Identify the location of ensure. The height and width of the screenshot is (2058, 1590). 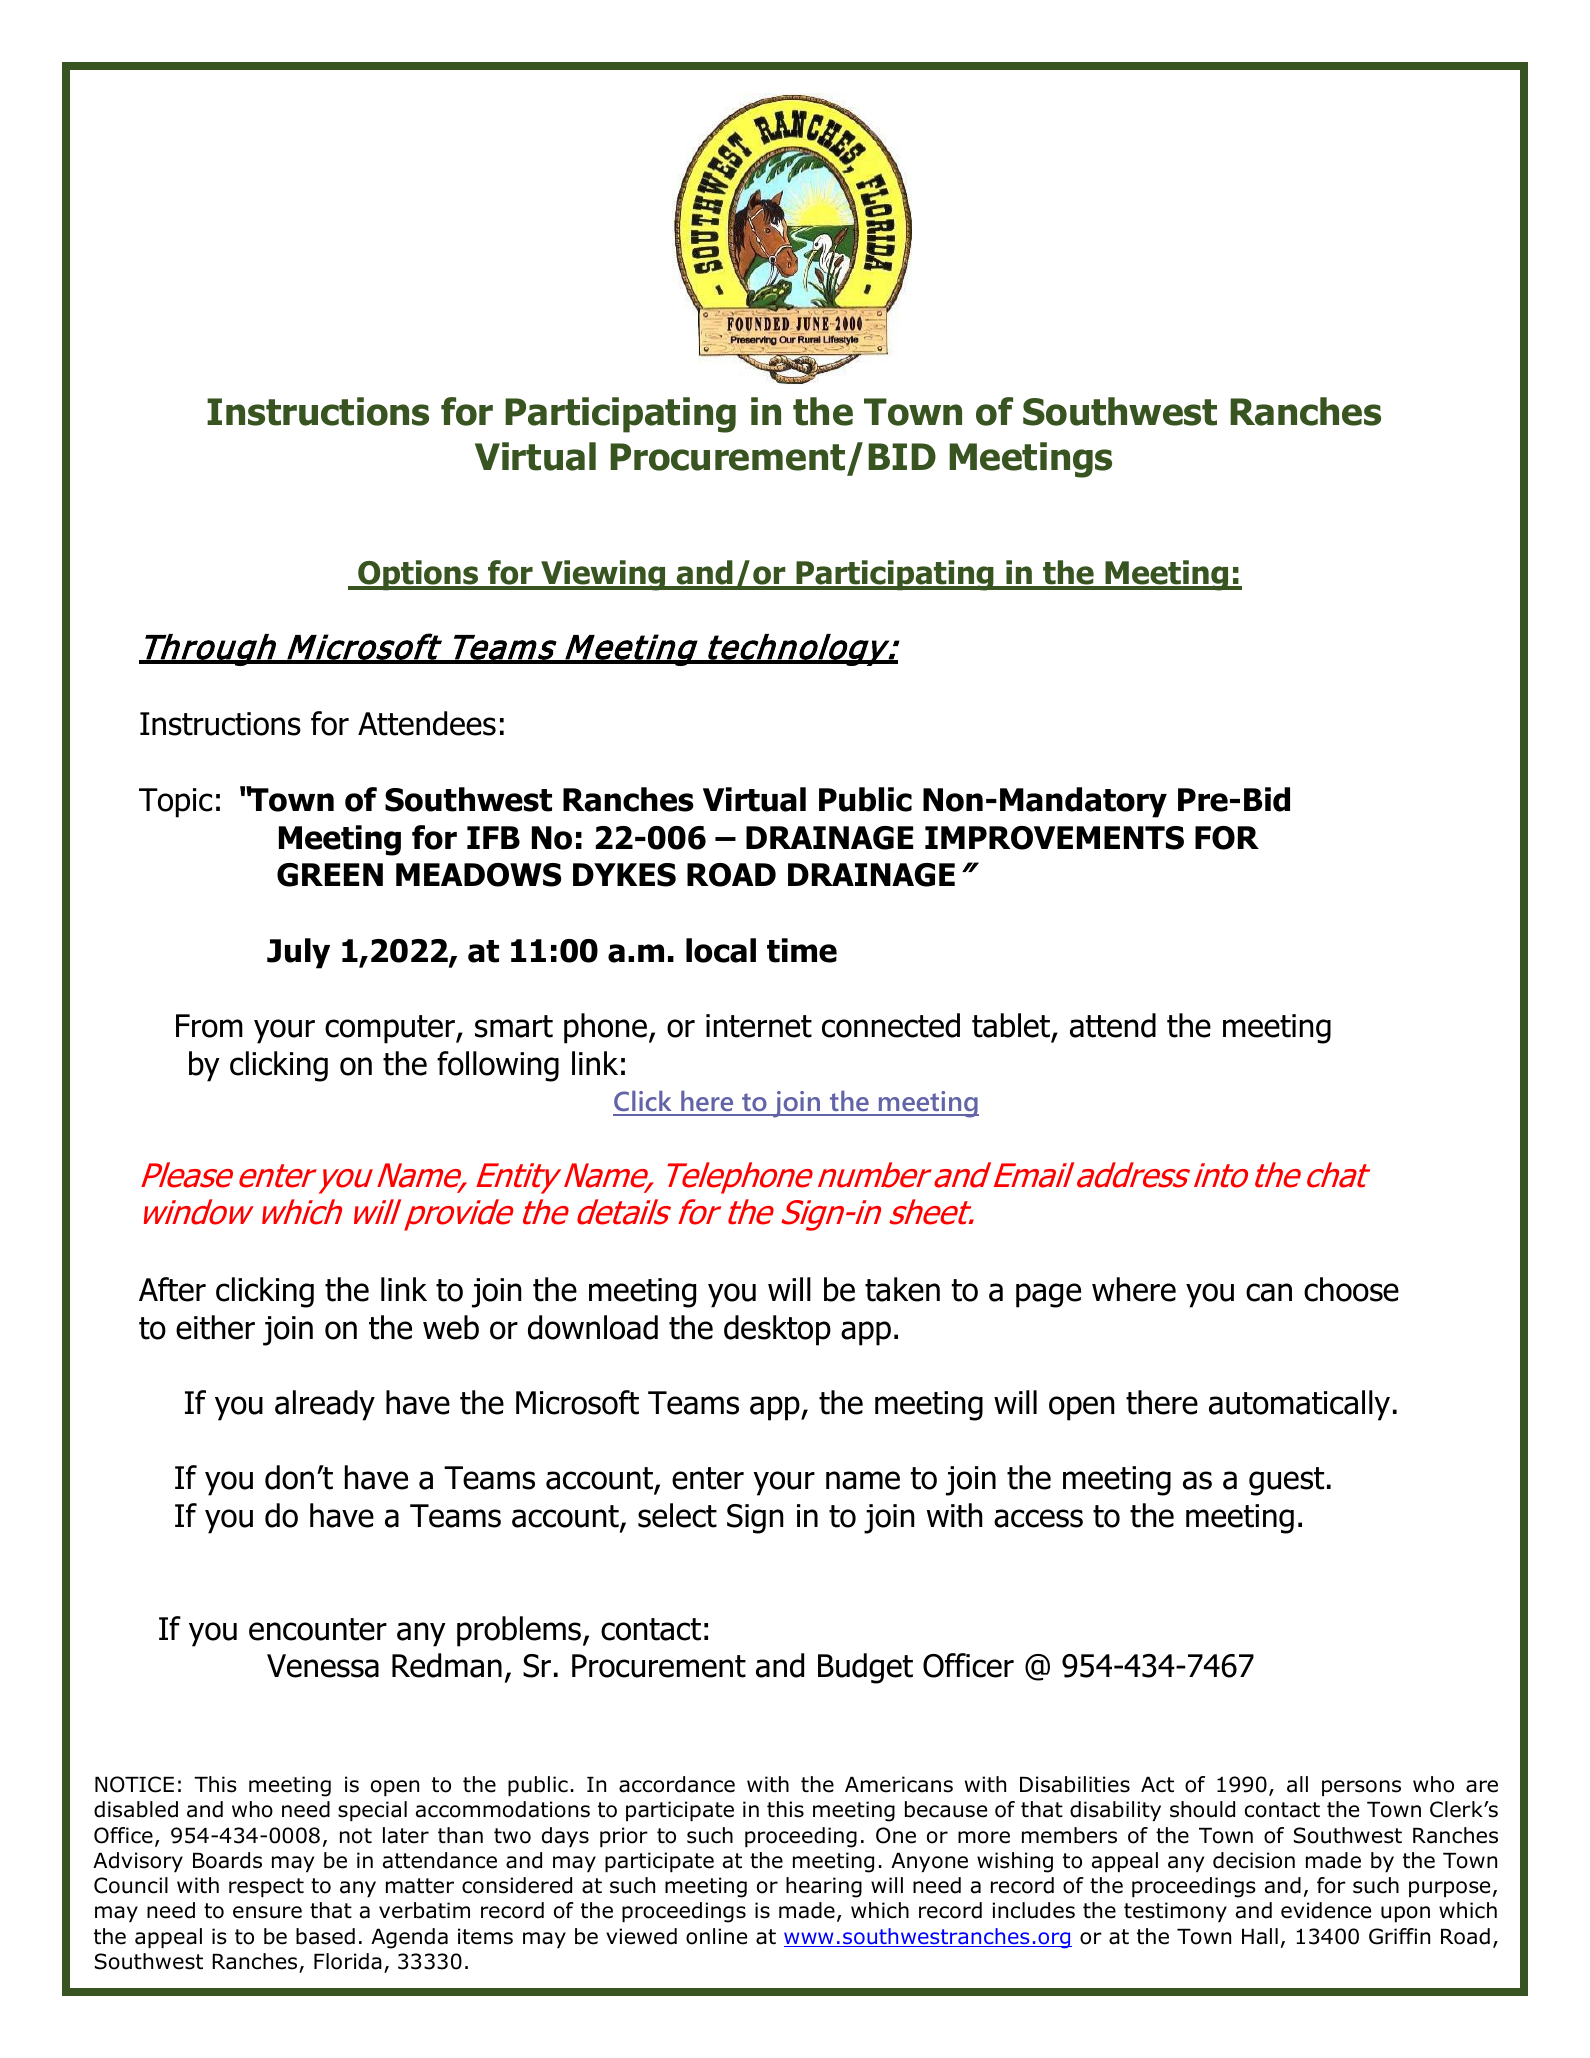
(267, 1912).
